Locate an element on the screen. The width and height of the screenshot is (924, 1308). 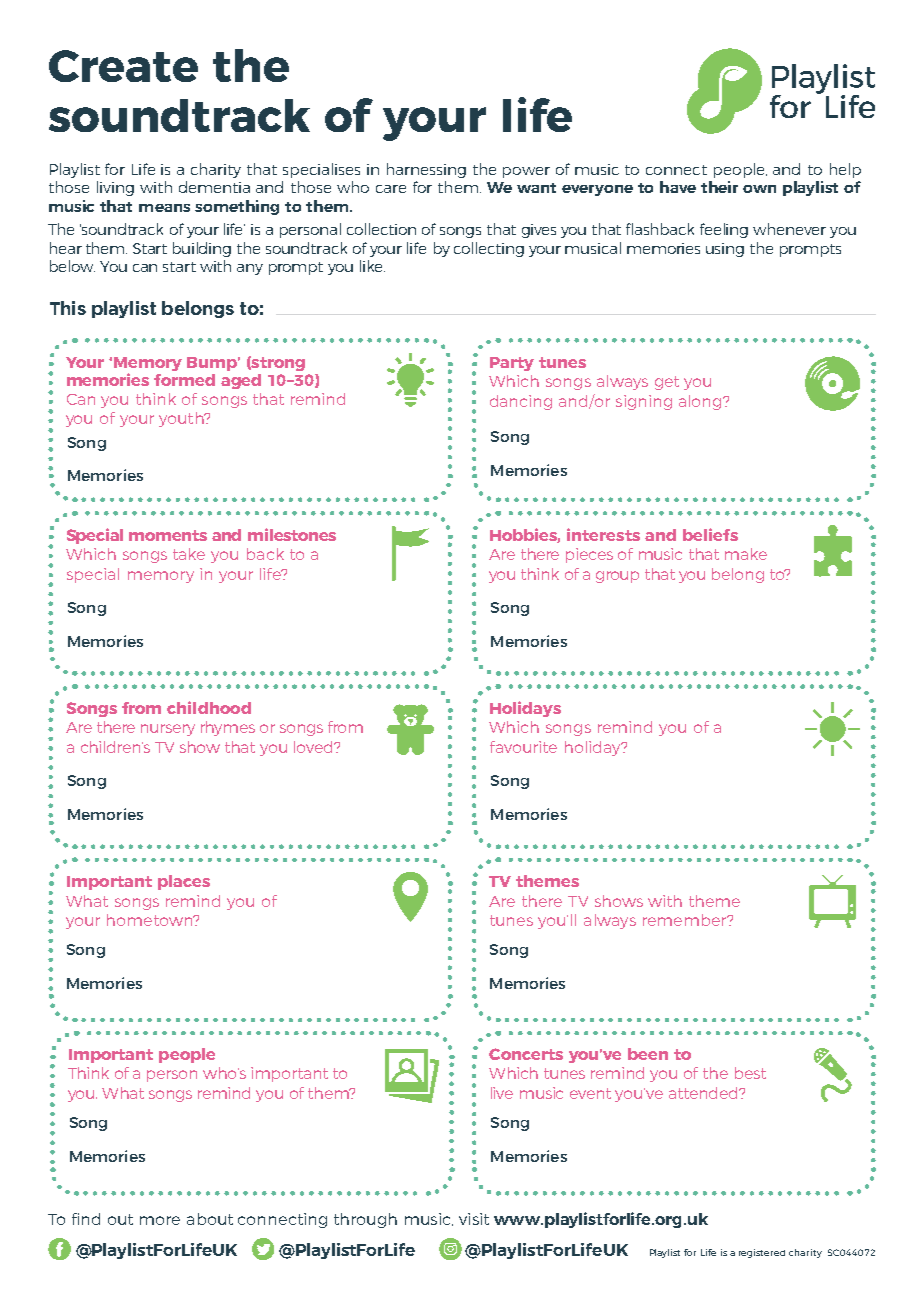
dancing is located at coordinates (521, 402).
